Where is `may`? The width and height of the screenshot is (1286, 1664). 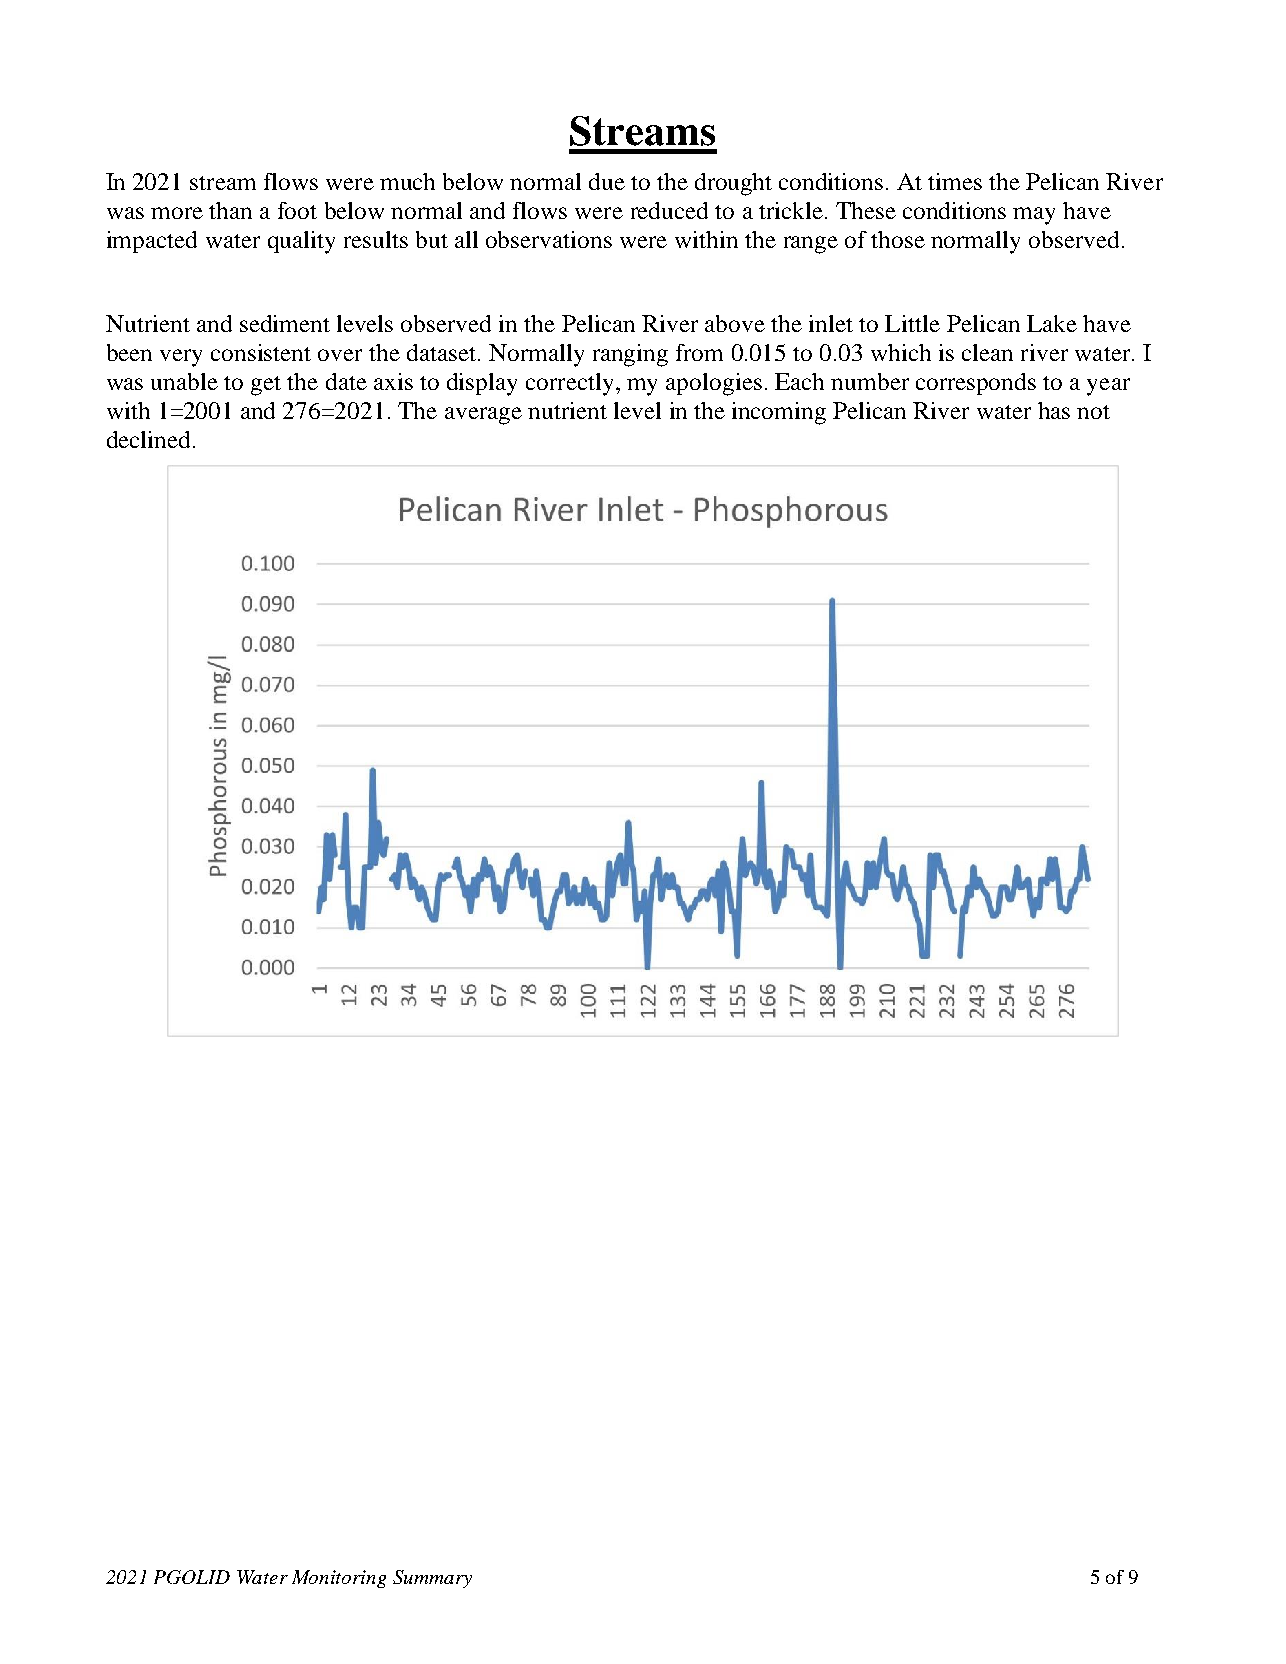
may is located at coordinates (1034, 216).
